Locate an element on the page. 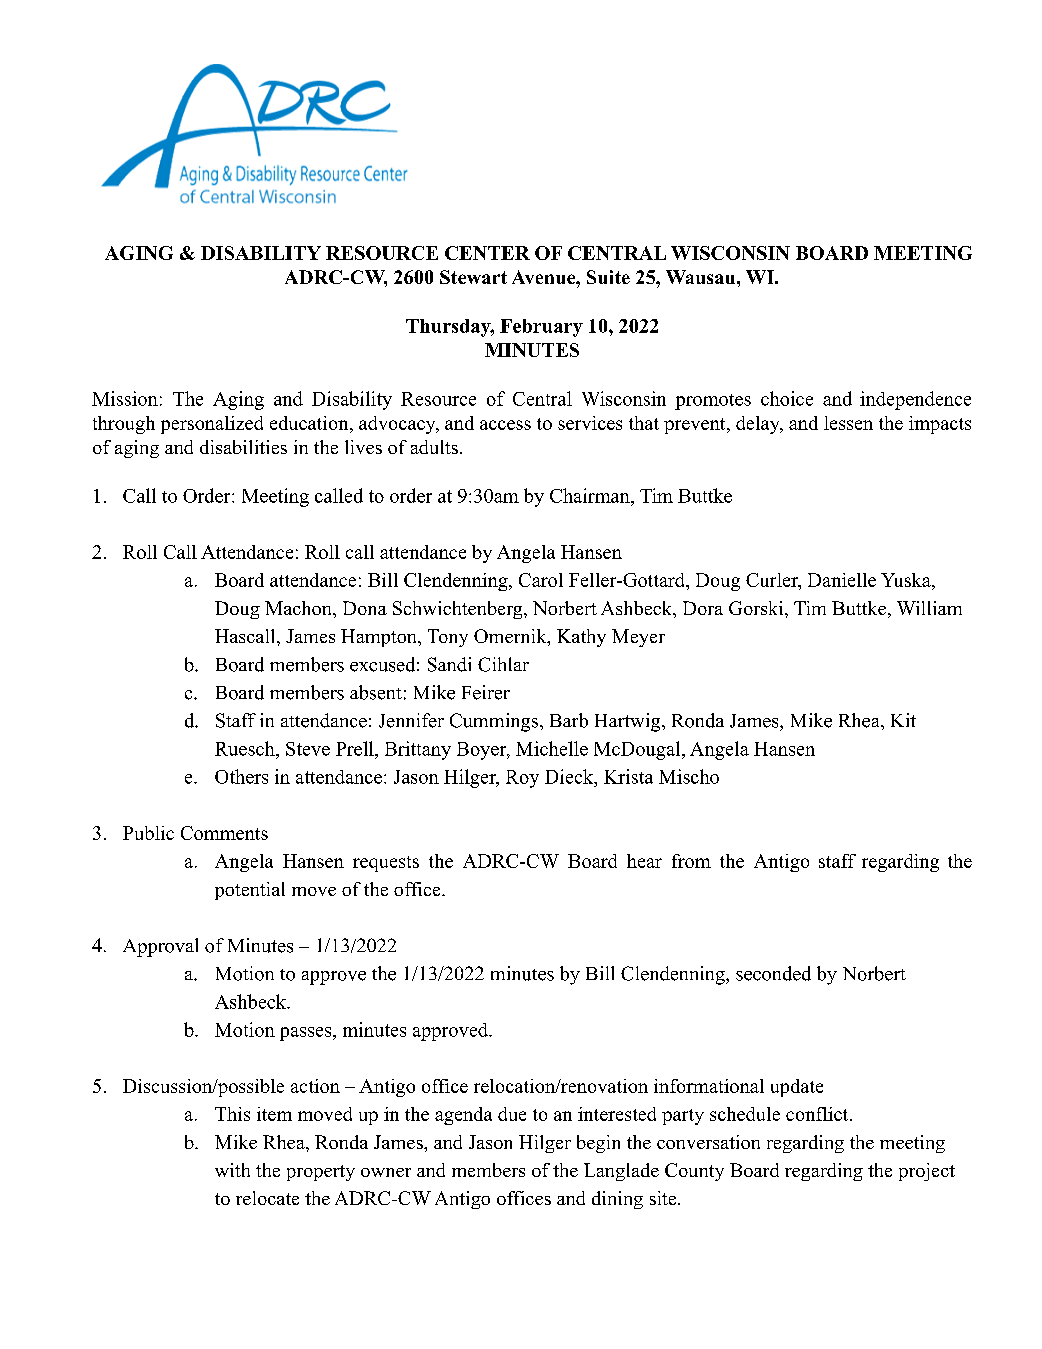  project is located at coordinates (927, 1172).
